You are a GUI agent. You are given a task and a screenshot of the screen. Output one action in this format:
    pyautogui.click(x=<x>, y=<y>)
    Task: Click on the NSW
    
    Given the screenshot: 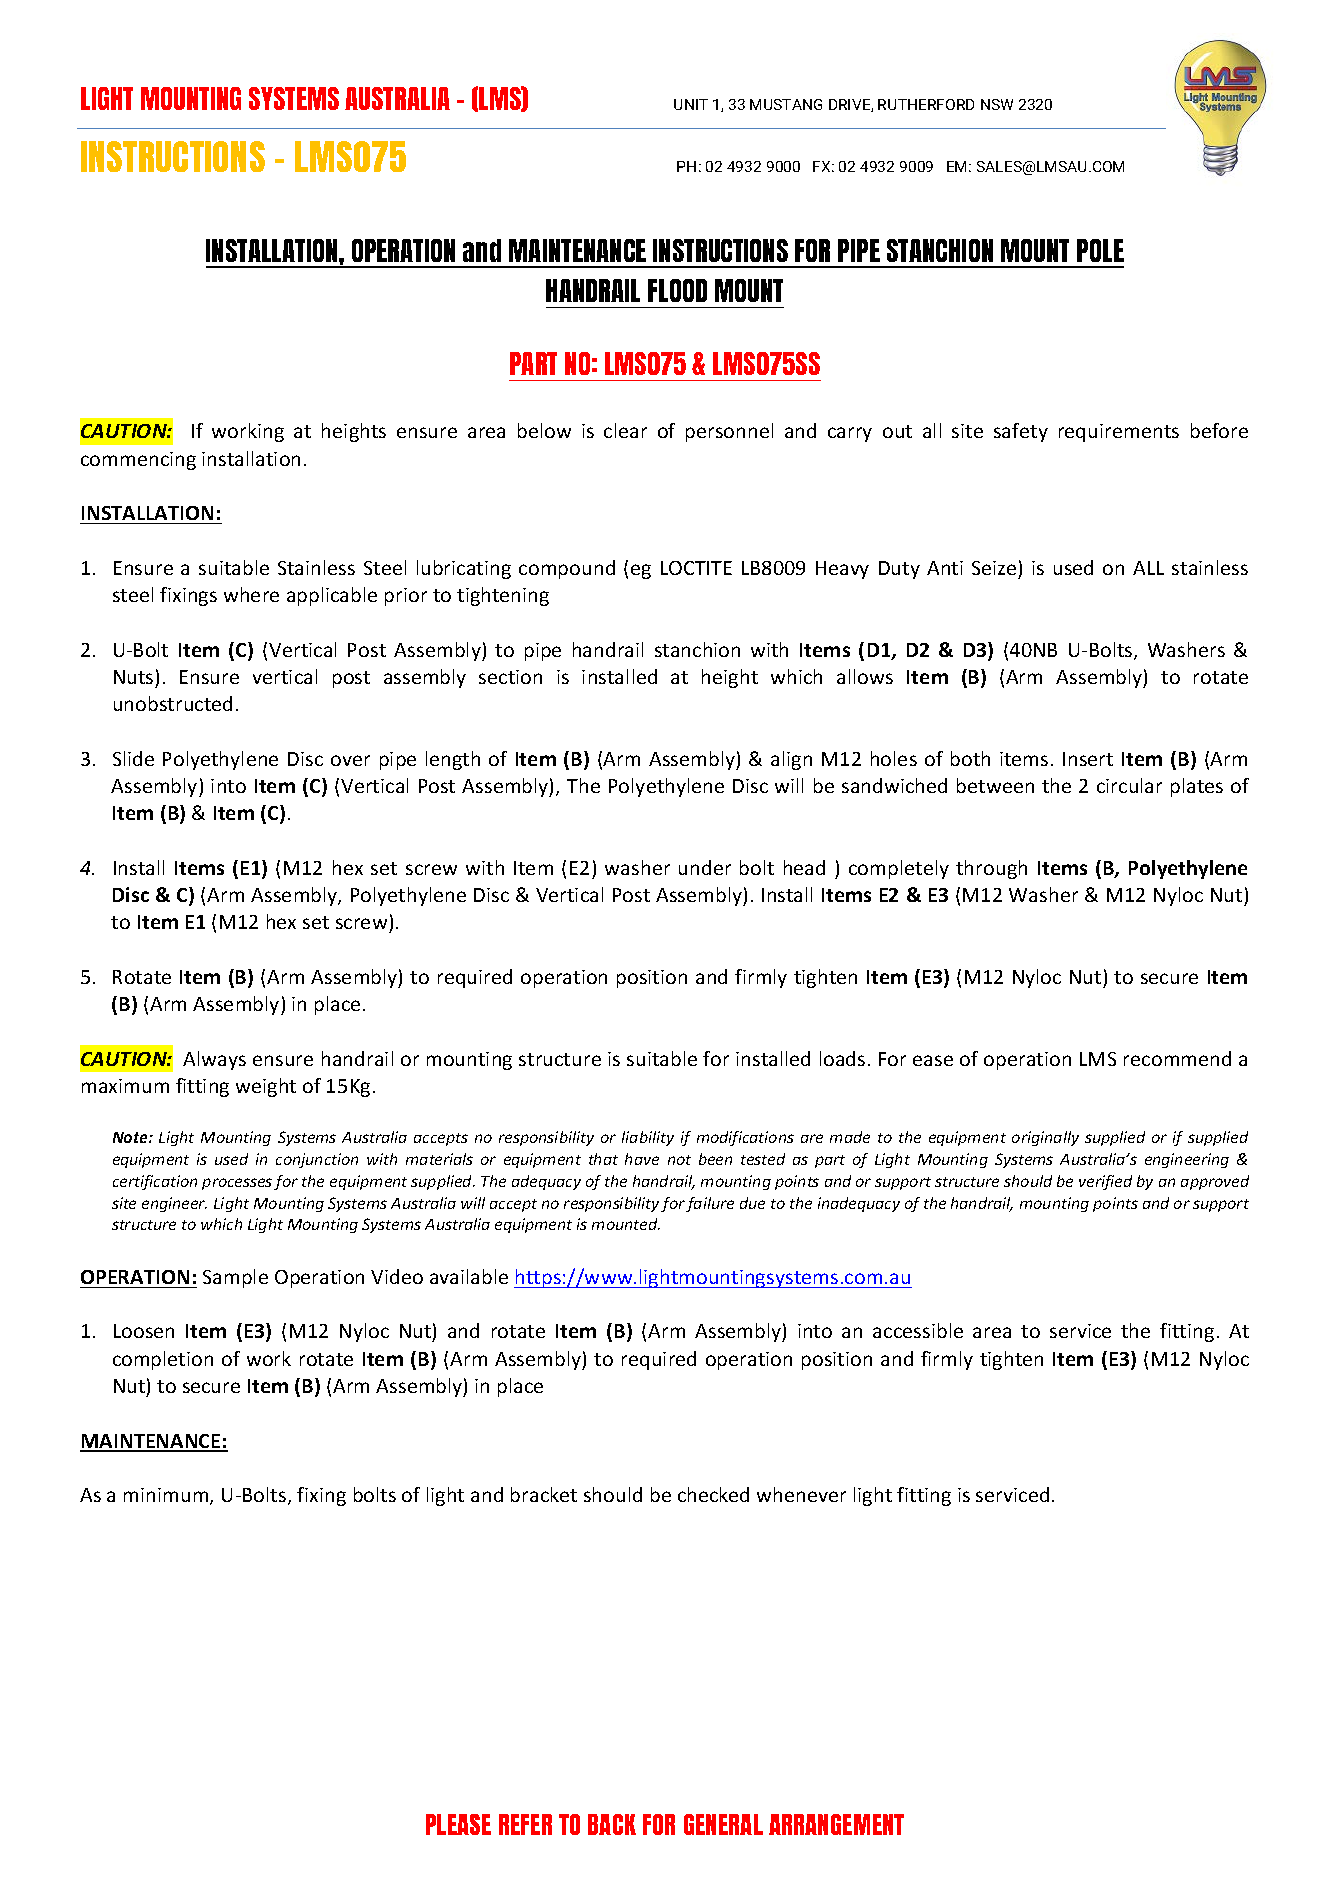 What is the action you would take?
    pyautogui.click(x=997, y=104)
